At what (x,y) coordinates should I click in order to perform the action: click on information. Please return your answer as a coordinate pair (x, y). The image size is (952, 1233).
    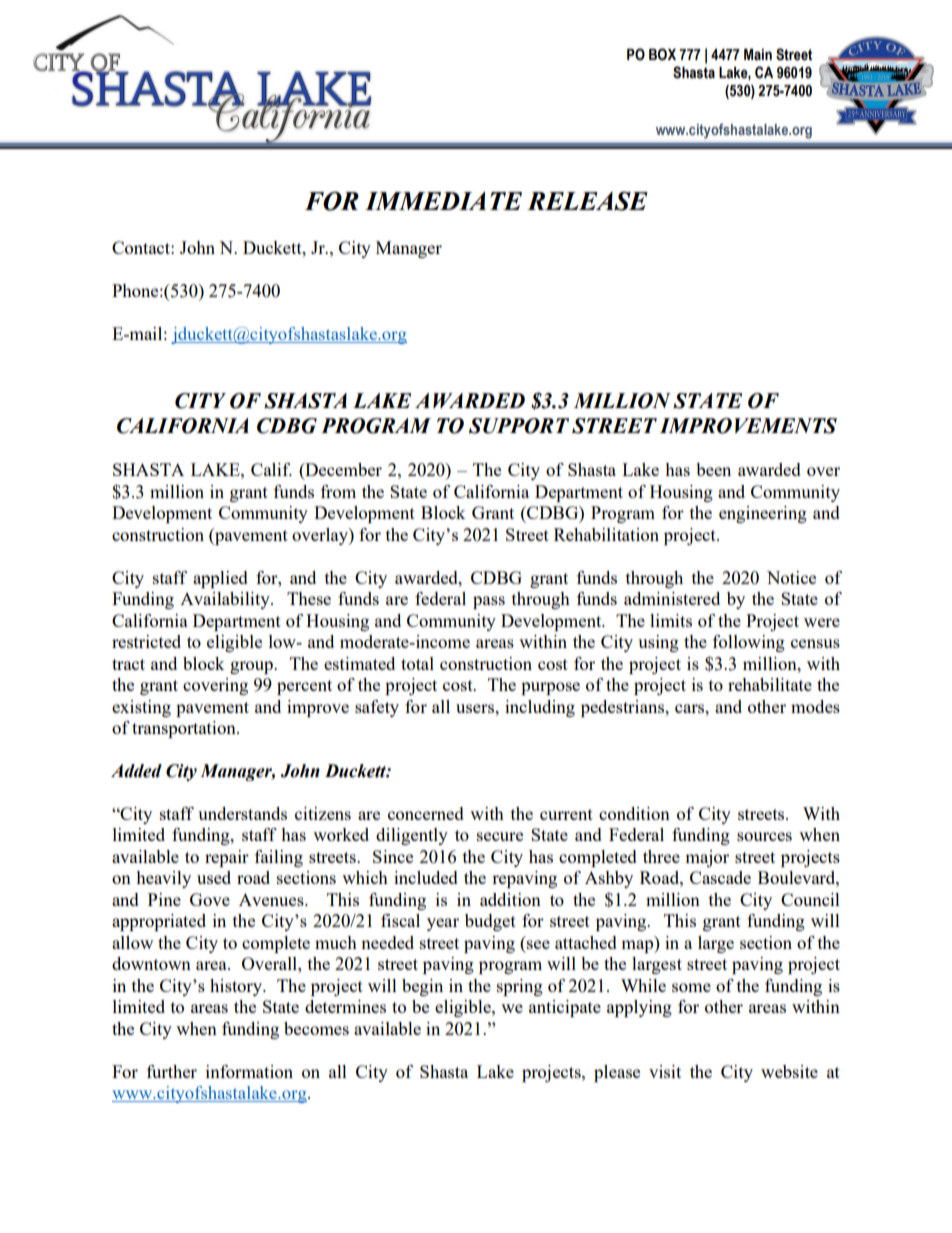
    Looking at the image, I should click on (249, 1071).
